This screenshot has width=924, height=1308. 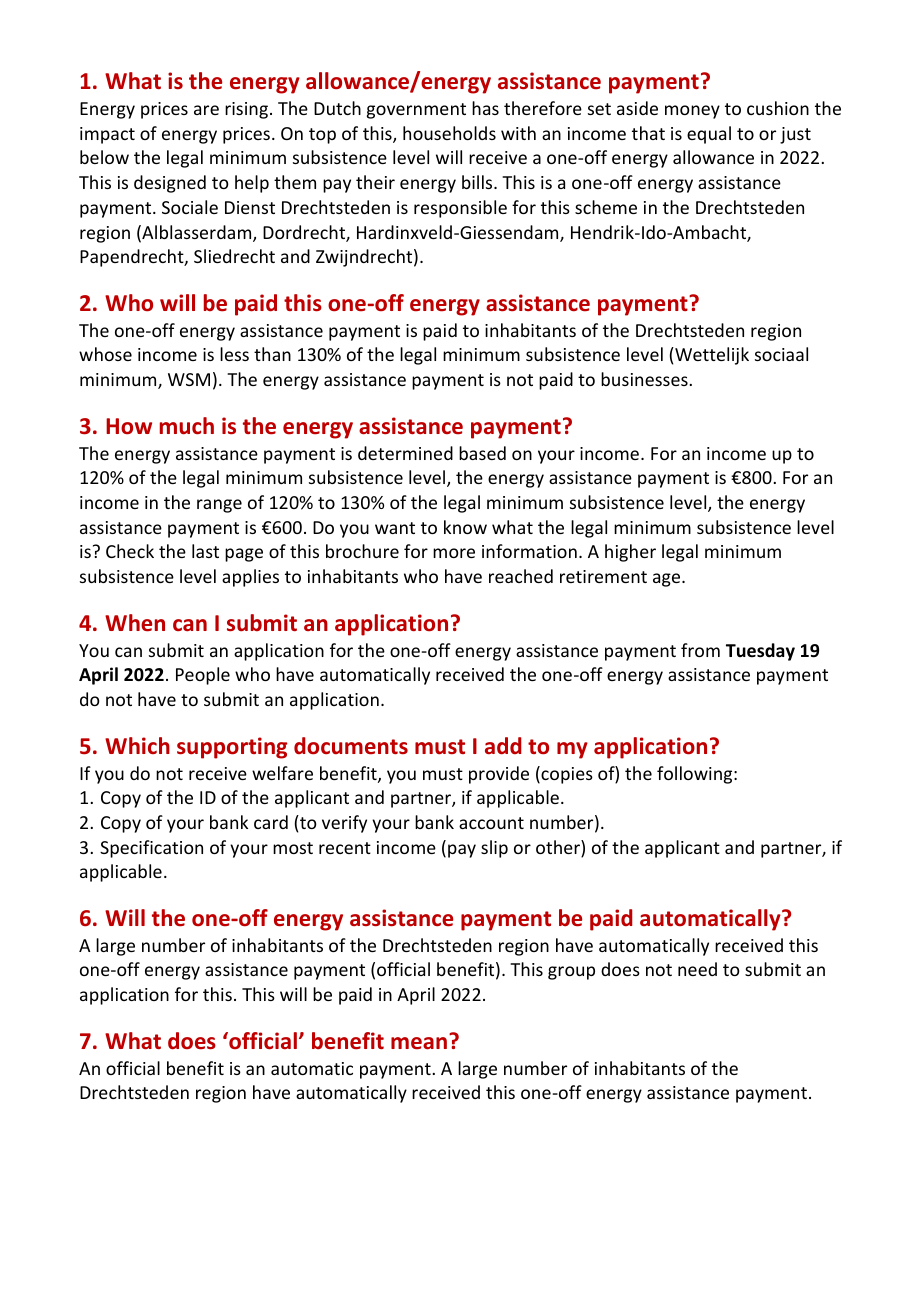 I want to click on from, so click(x=700, y=650).
